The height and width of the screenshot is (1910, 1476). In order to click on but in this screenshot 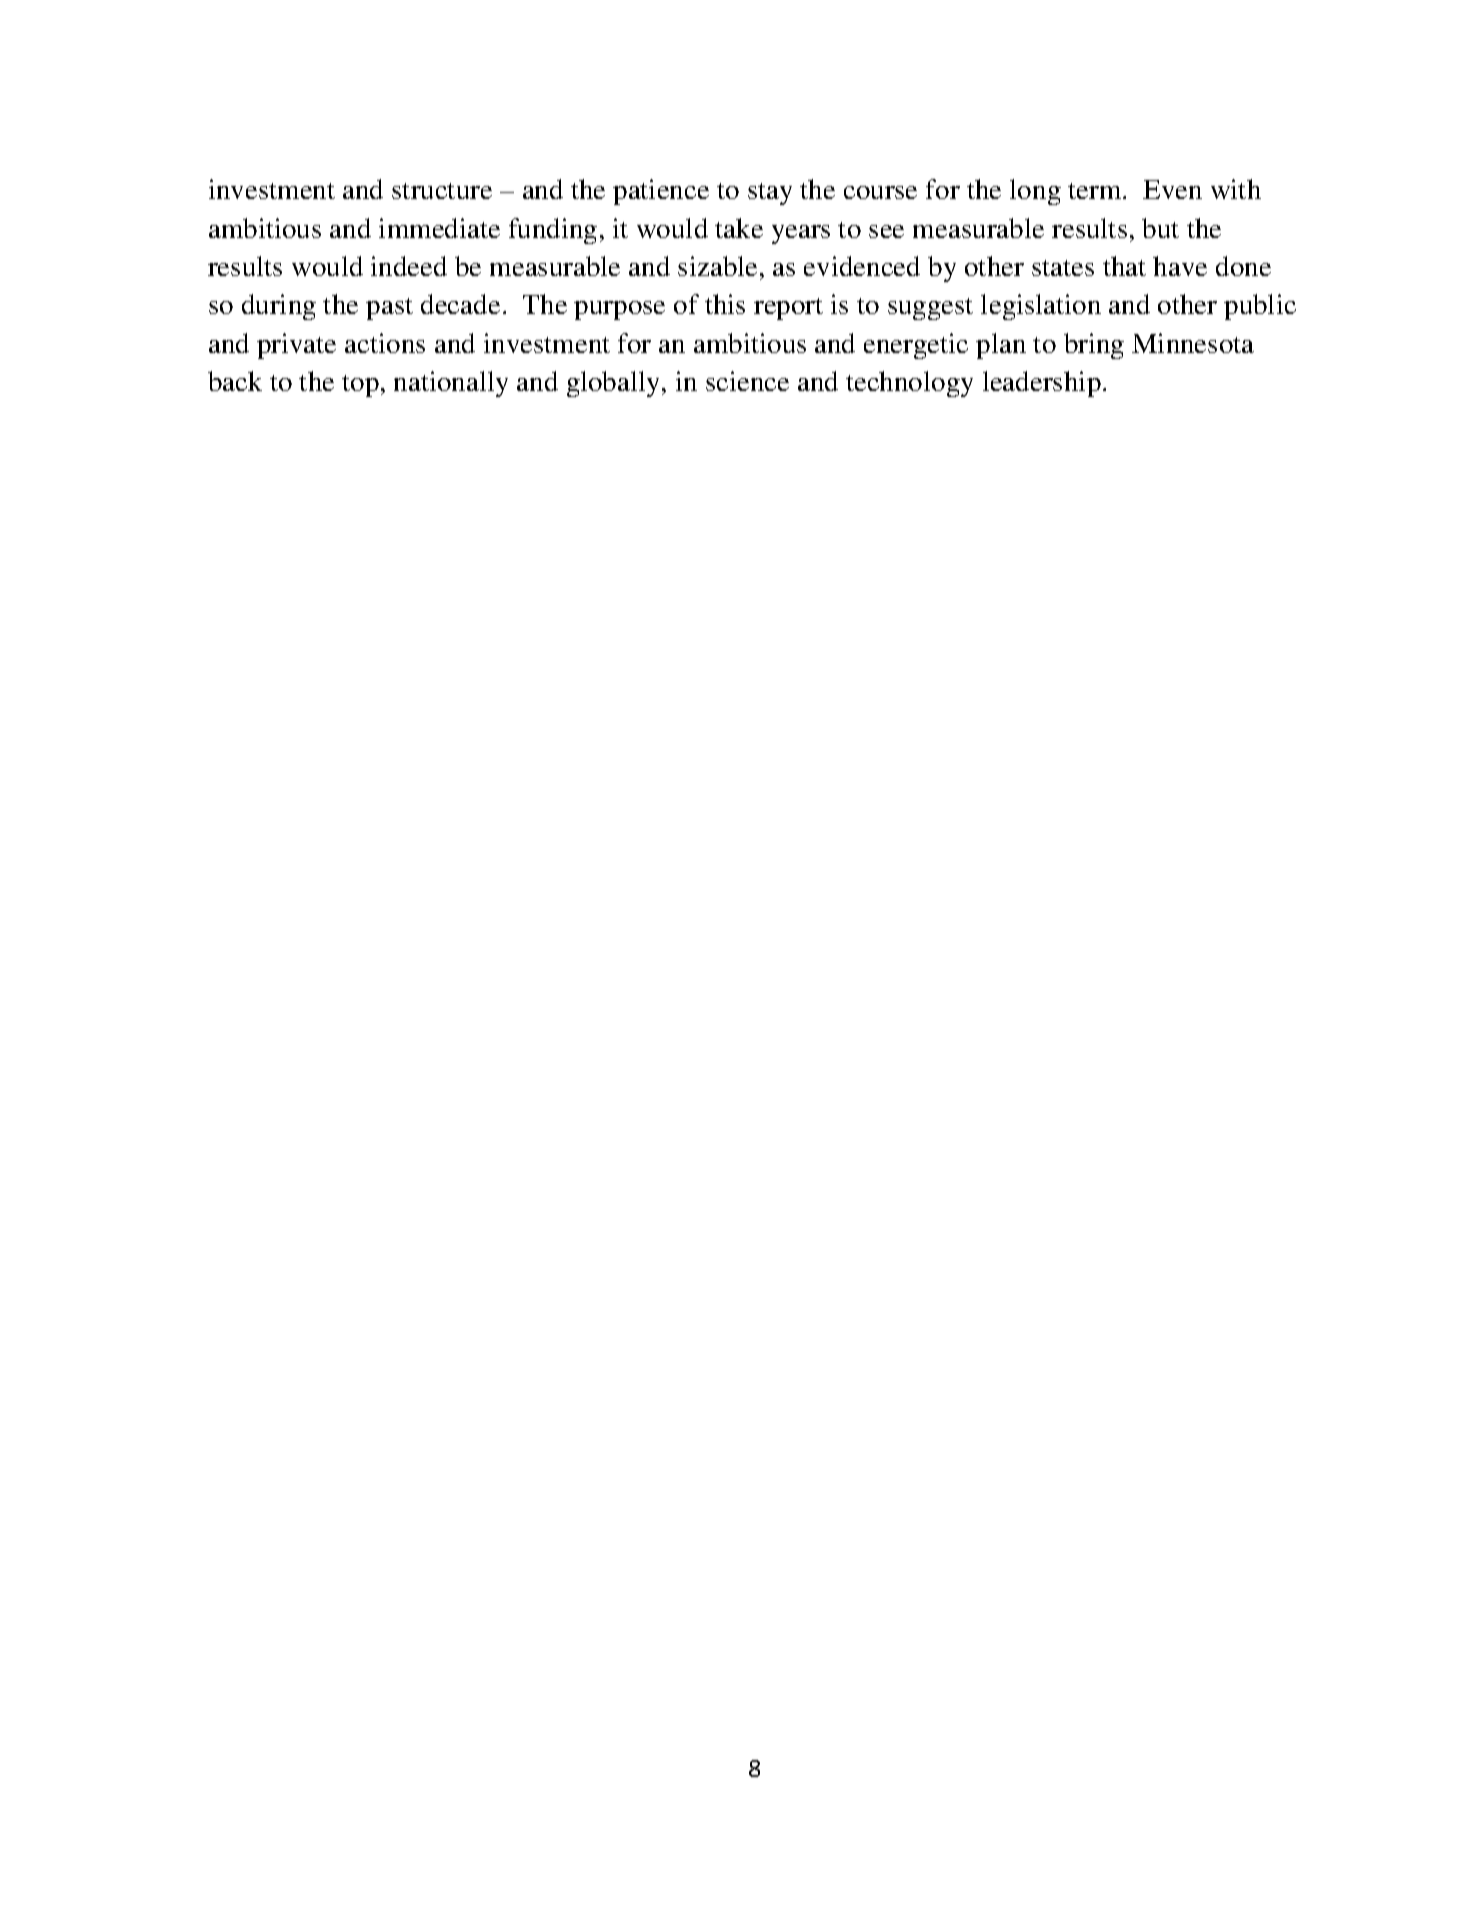, I will do `click(1160, 228)`.
